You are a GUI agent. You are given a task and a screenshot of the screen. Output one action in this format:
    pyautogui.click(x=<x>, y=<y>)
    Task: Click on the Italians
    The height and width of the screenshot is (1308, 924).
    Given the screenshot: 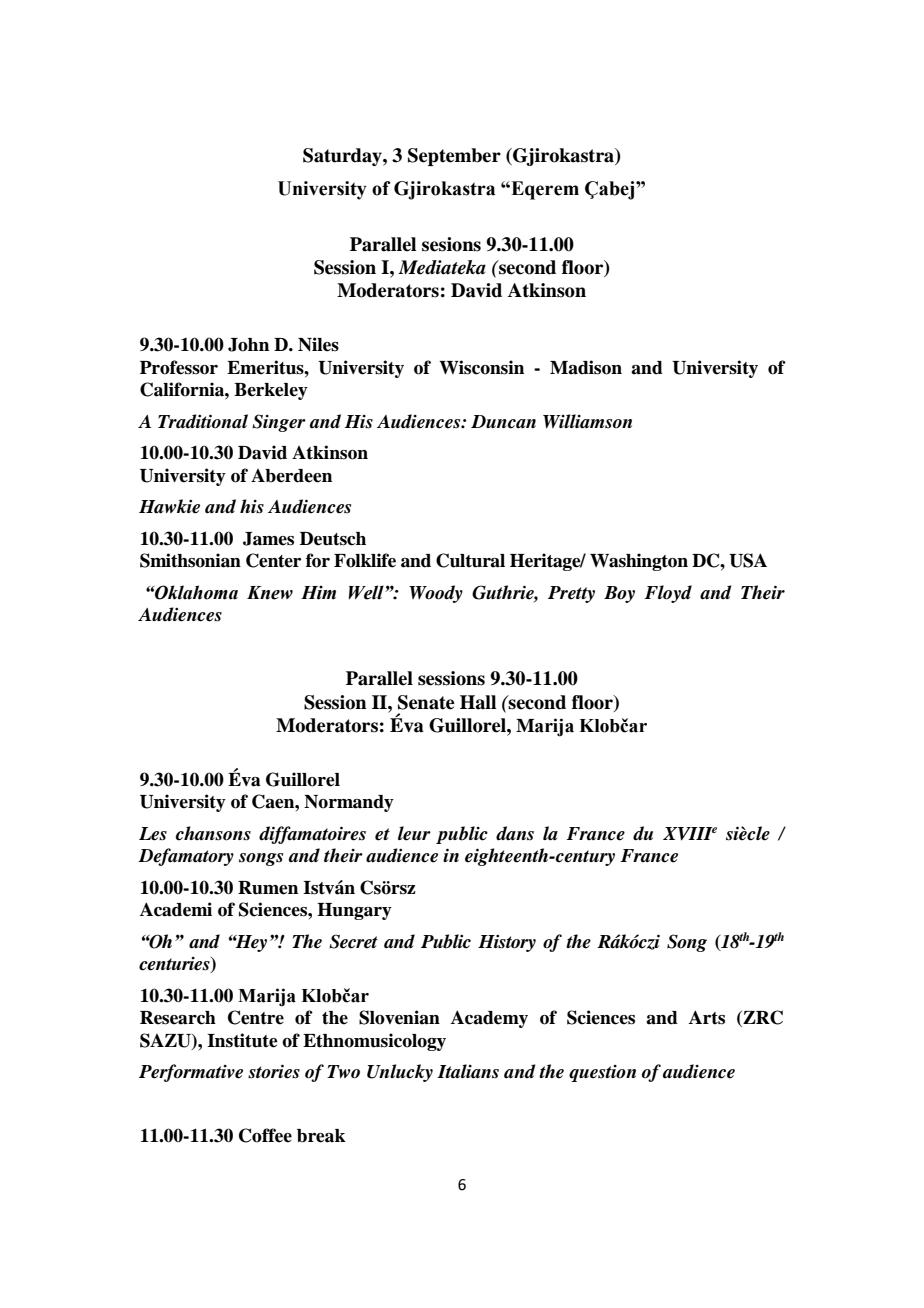 What is the action you would take?
    pyautogui.click(x=468, y=1071)
